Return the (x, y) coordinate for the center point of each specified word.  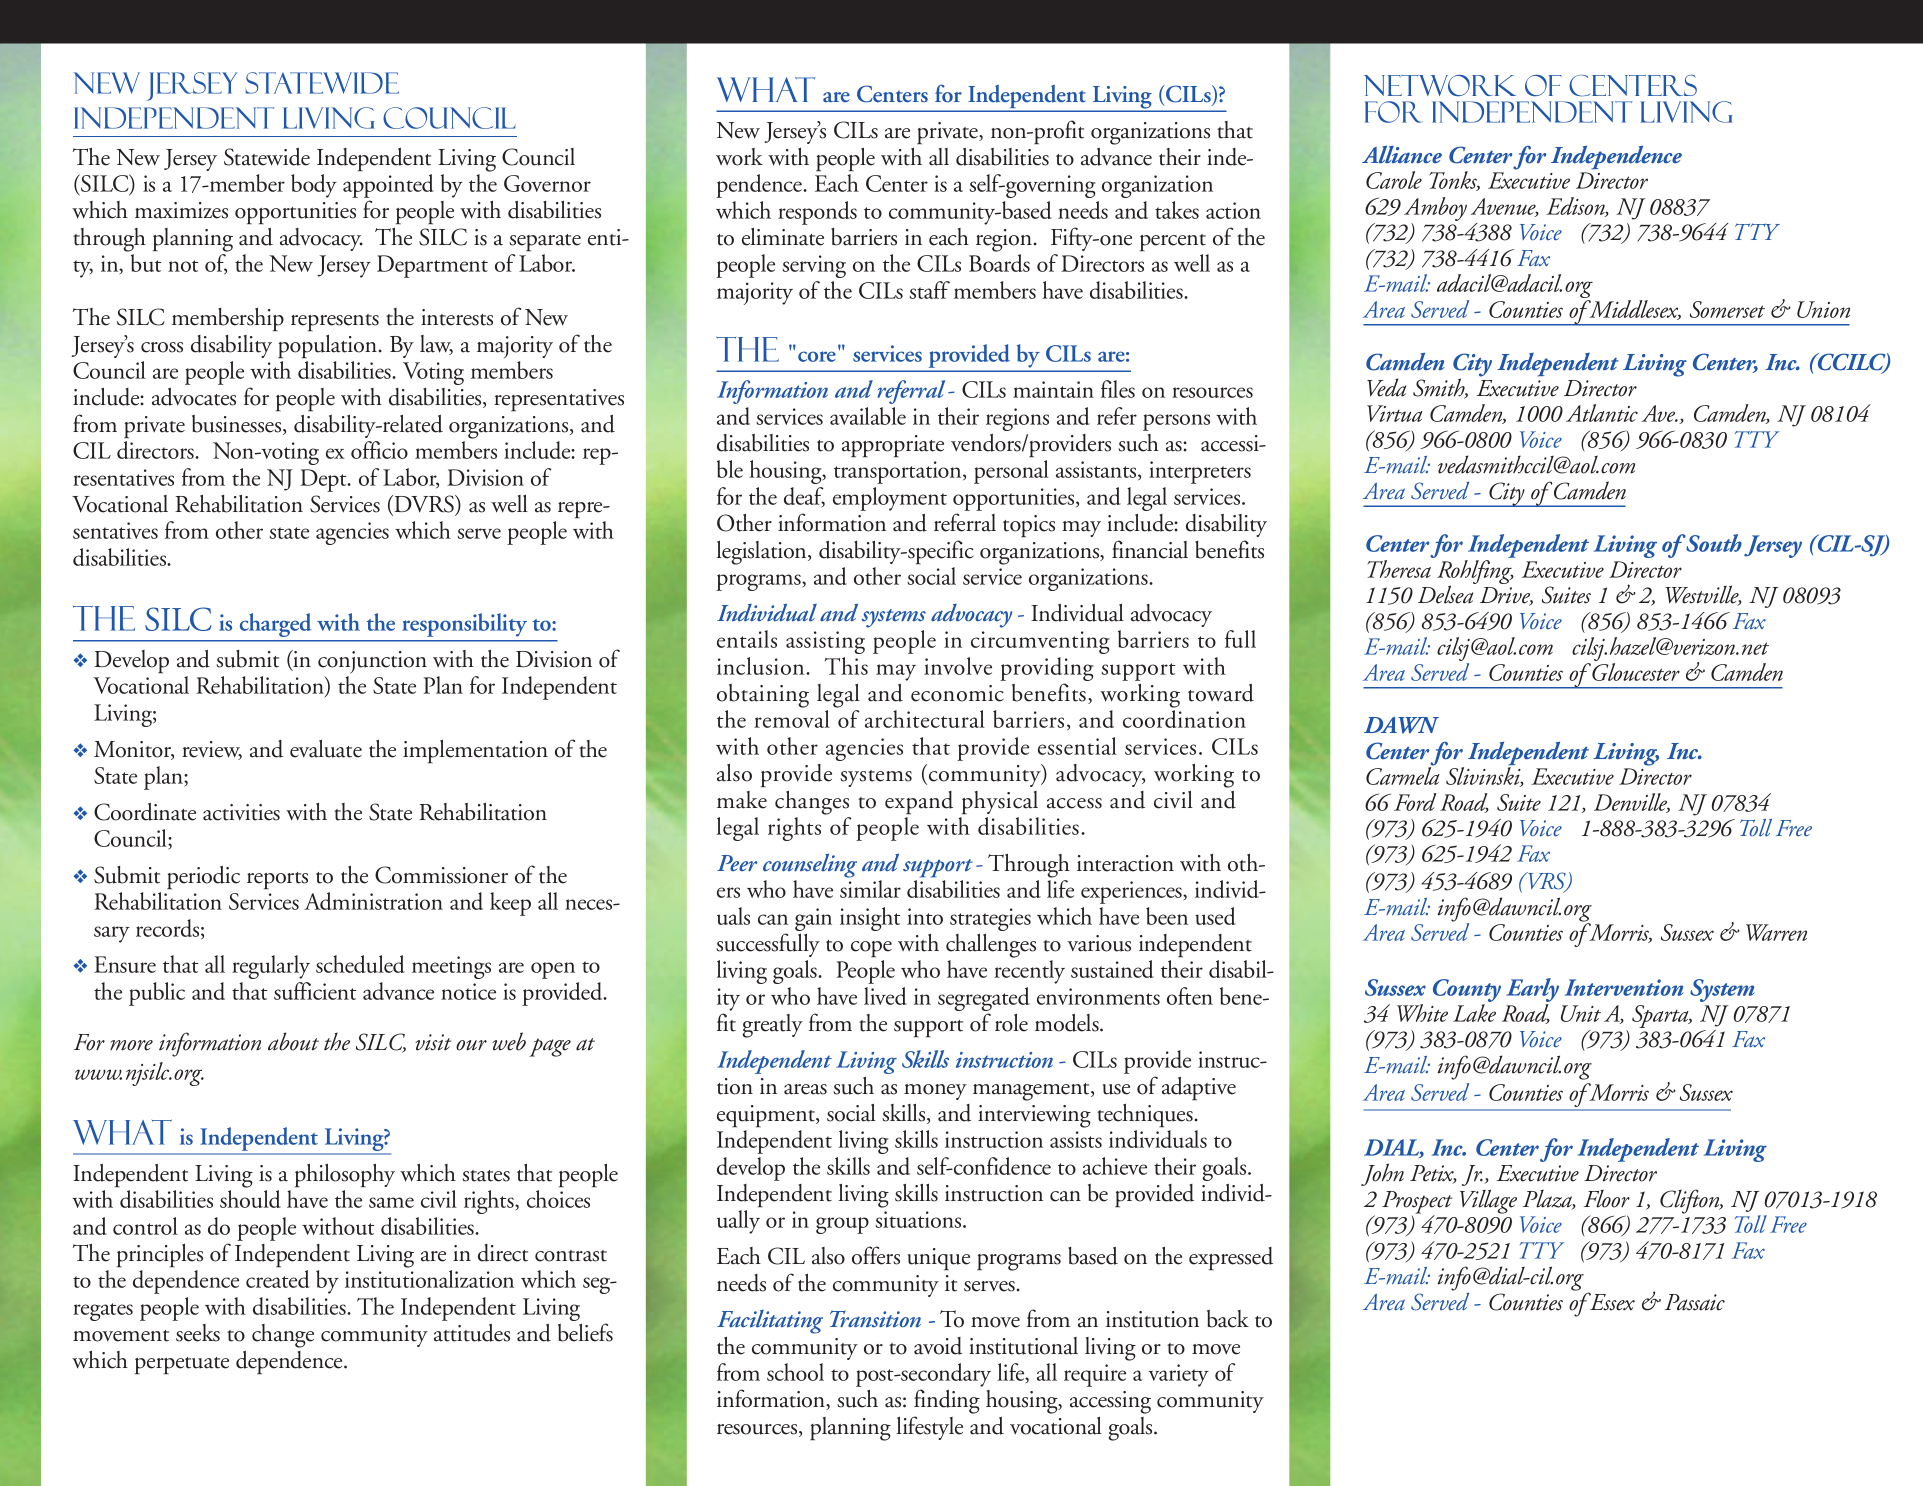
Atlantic (1602, 413)
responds (817, 213)
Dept (324, 480)
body (314, 186)
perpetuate (182, 1366)
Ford (1415, 802)
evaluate (326, 749)
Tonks (1455, 181)
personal (1011, 472)
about (293, 1041)
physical (1000, 803)
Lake (1474, 1013)
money (935, 1092)
